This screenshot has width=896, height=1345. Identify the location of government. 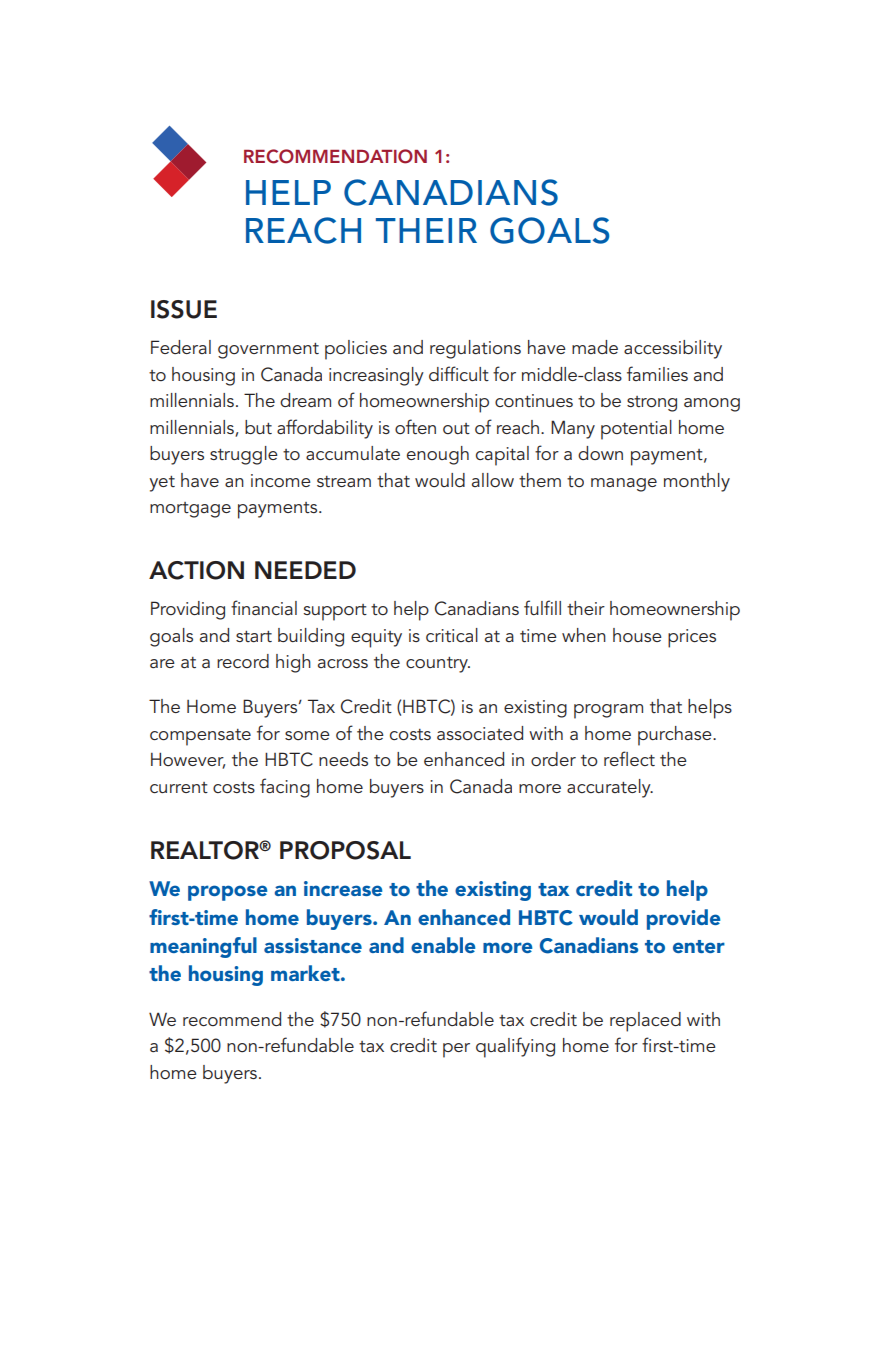
(268, 351).
